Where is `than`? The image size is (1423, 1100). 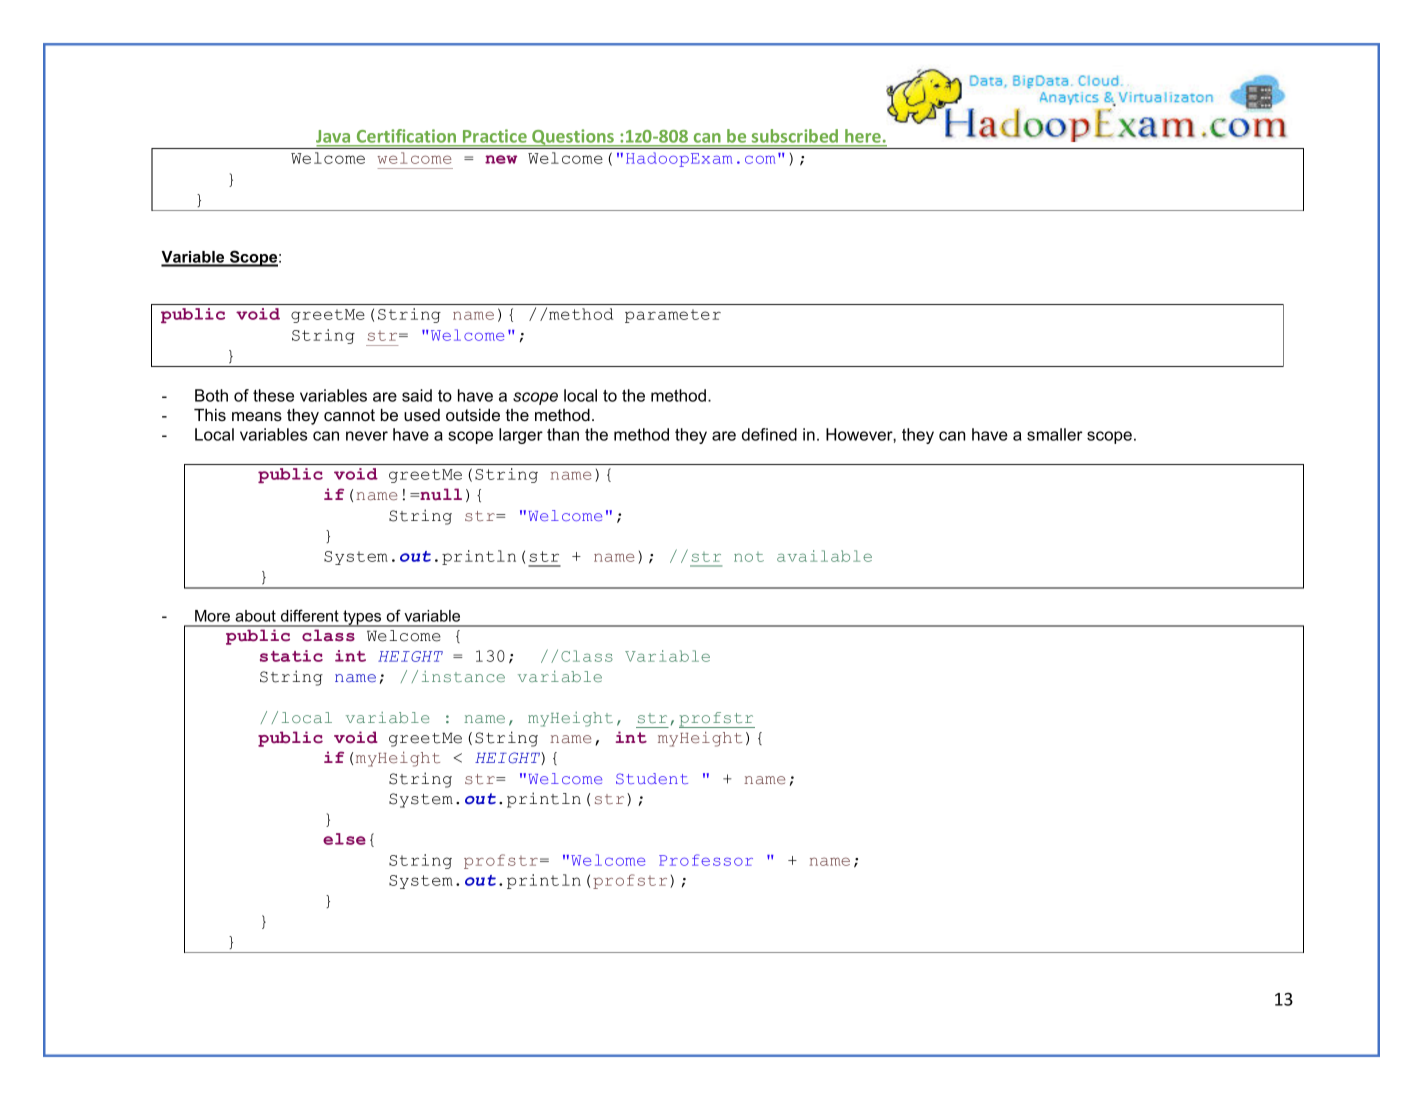 than is located at coordinates (563, 434).
